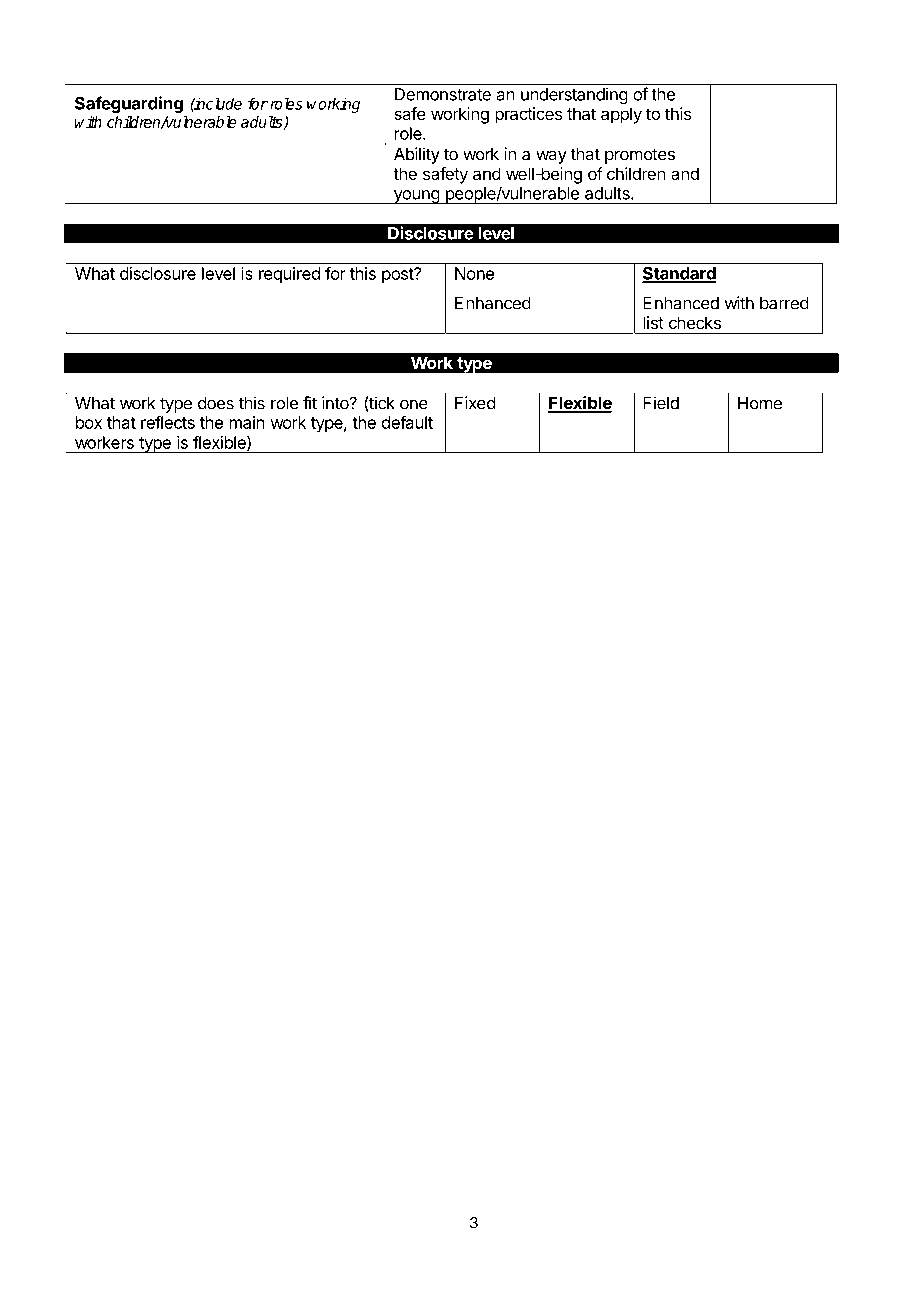 The width and height of the image is (924, 1308). I want to click on barred, so click(784, 303).
